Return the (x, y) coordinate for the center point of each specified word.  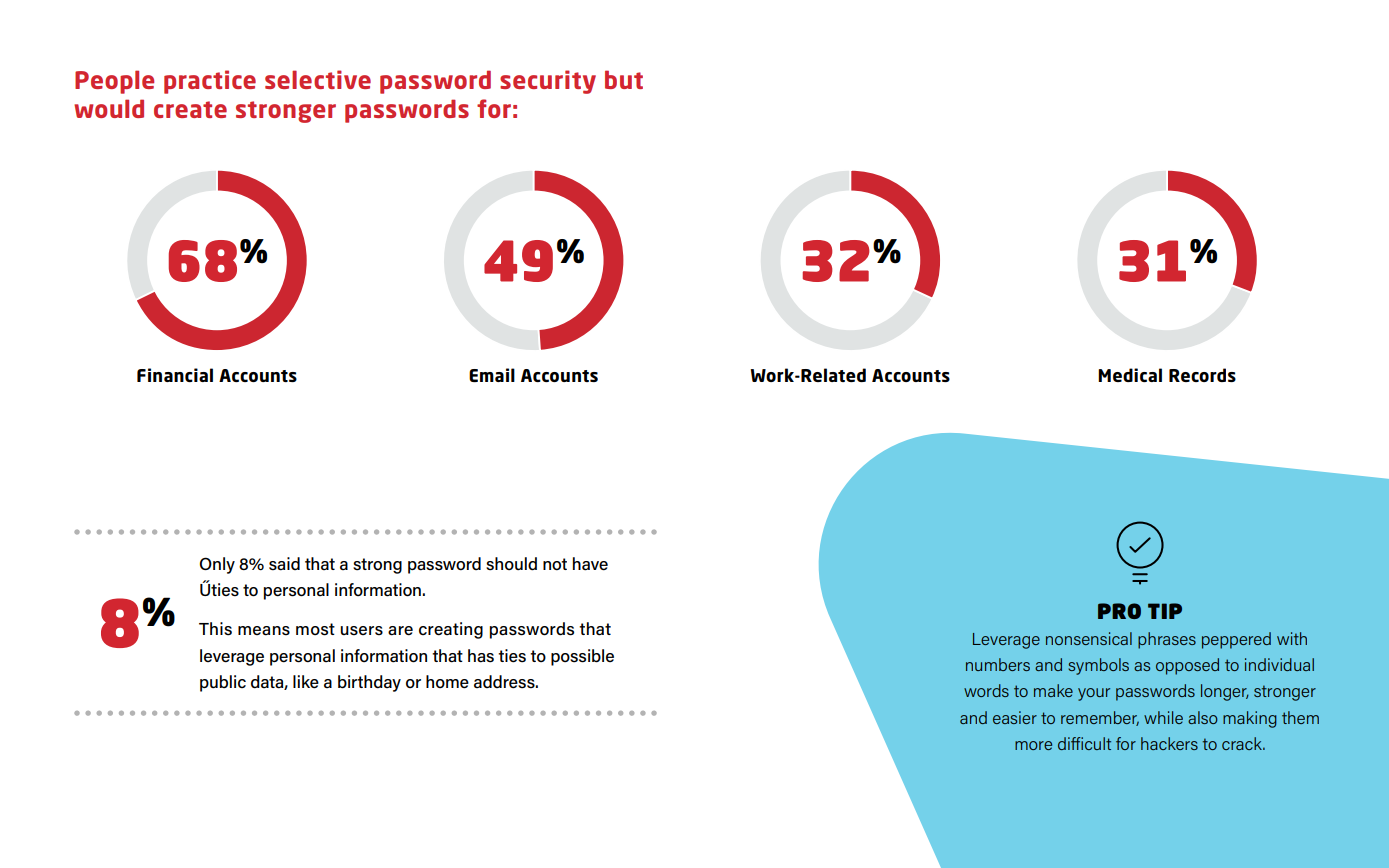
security (548, 82)
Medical (1130, 375)
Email (492, 375)
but (624, 79)
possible (582, 657)
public (223, 683)
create (190, 109)
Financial (175, 375)
